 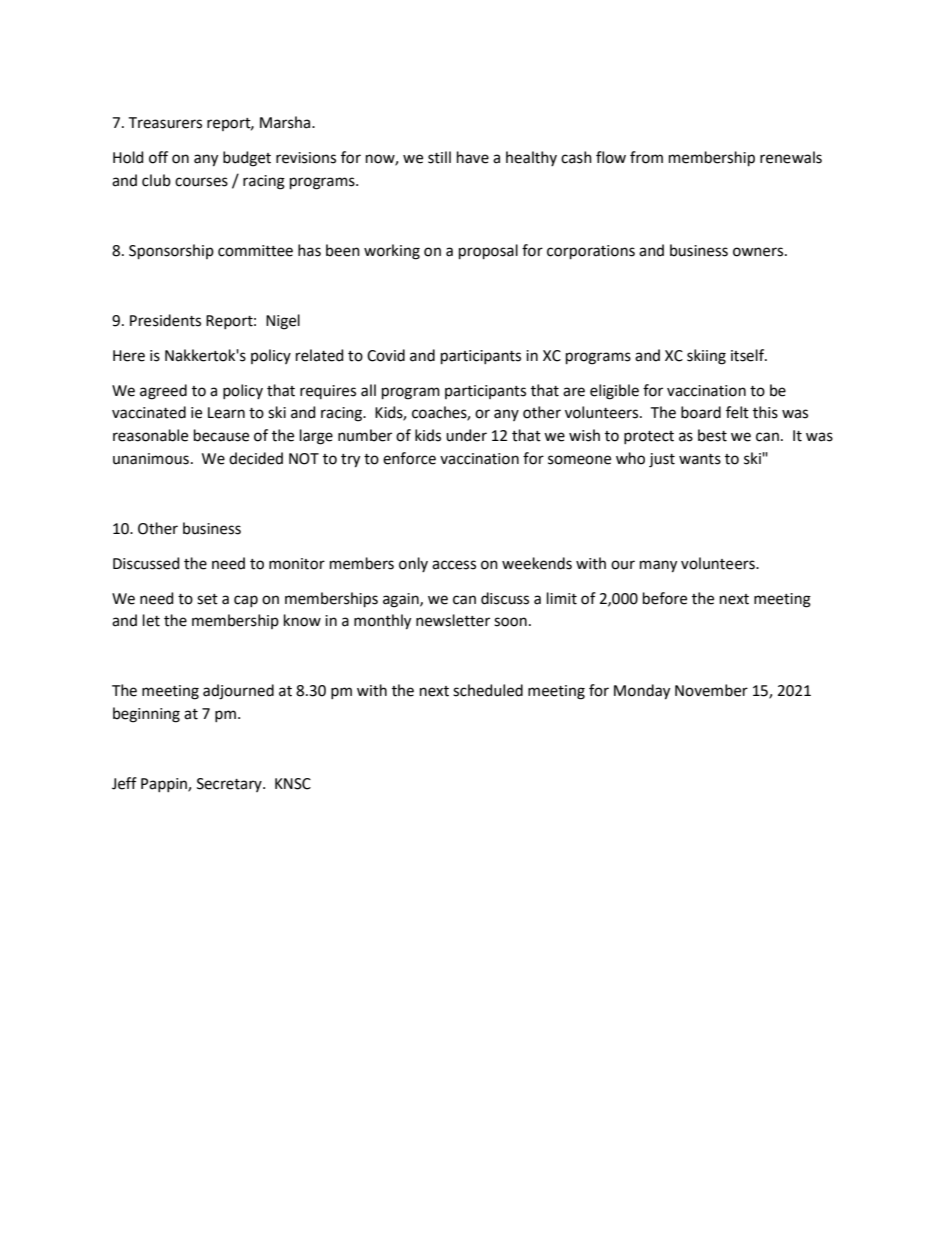 I want to click on Secretary, so click(x=230, y=785).
